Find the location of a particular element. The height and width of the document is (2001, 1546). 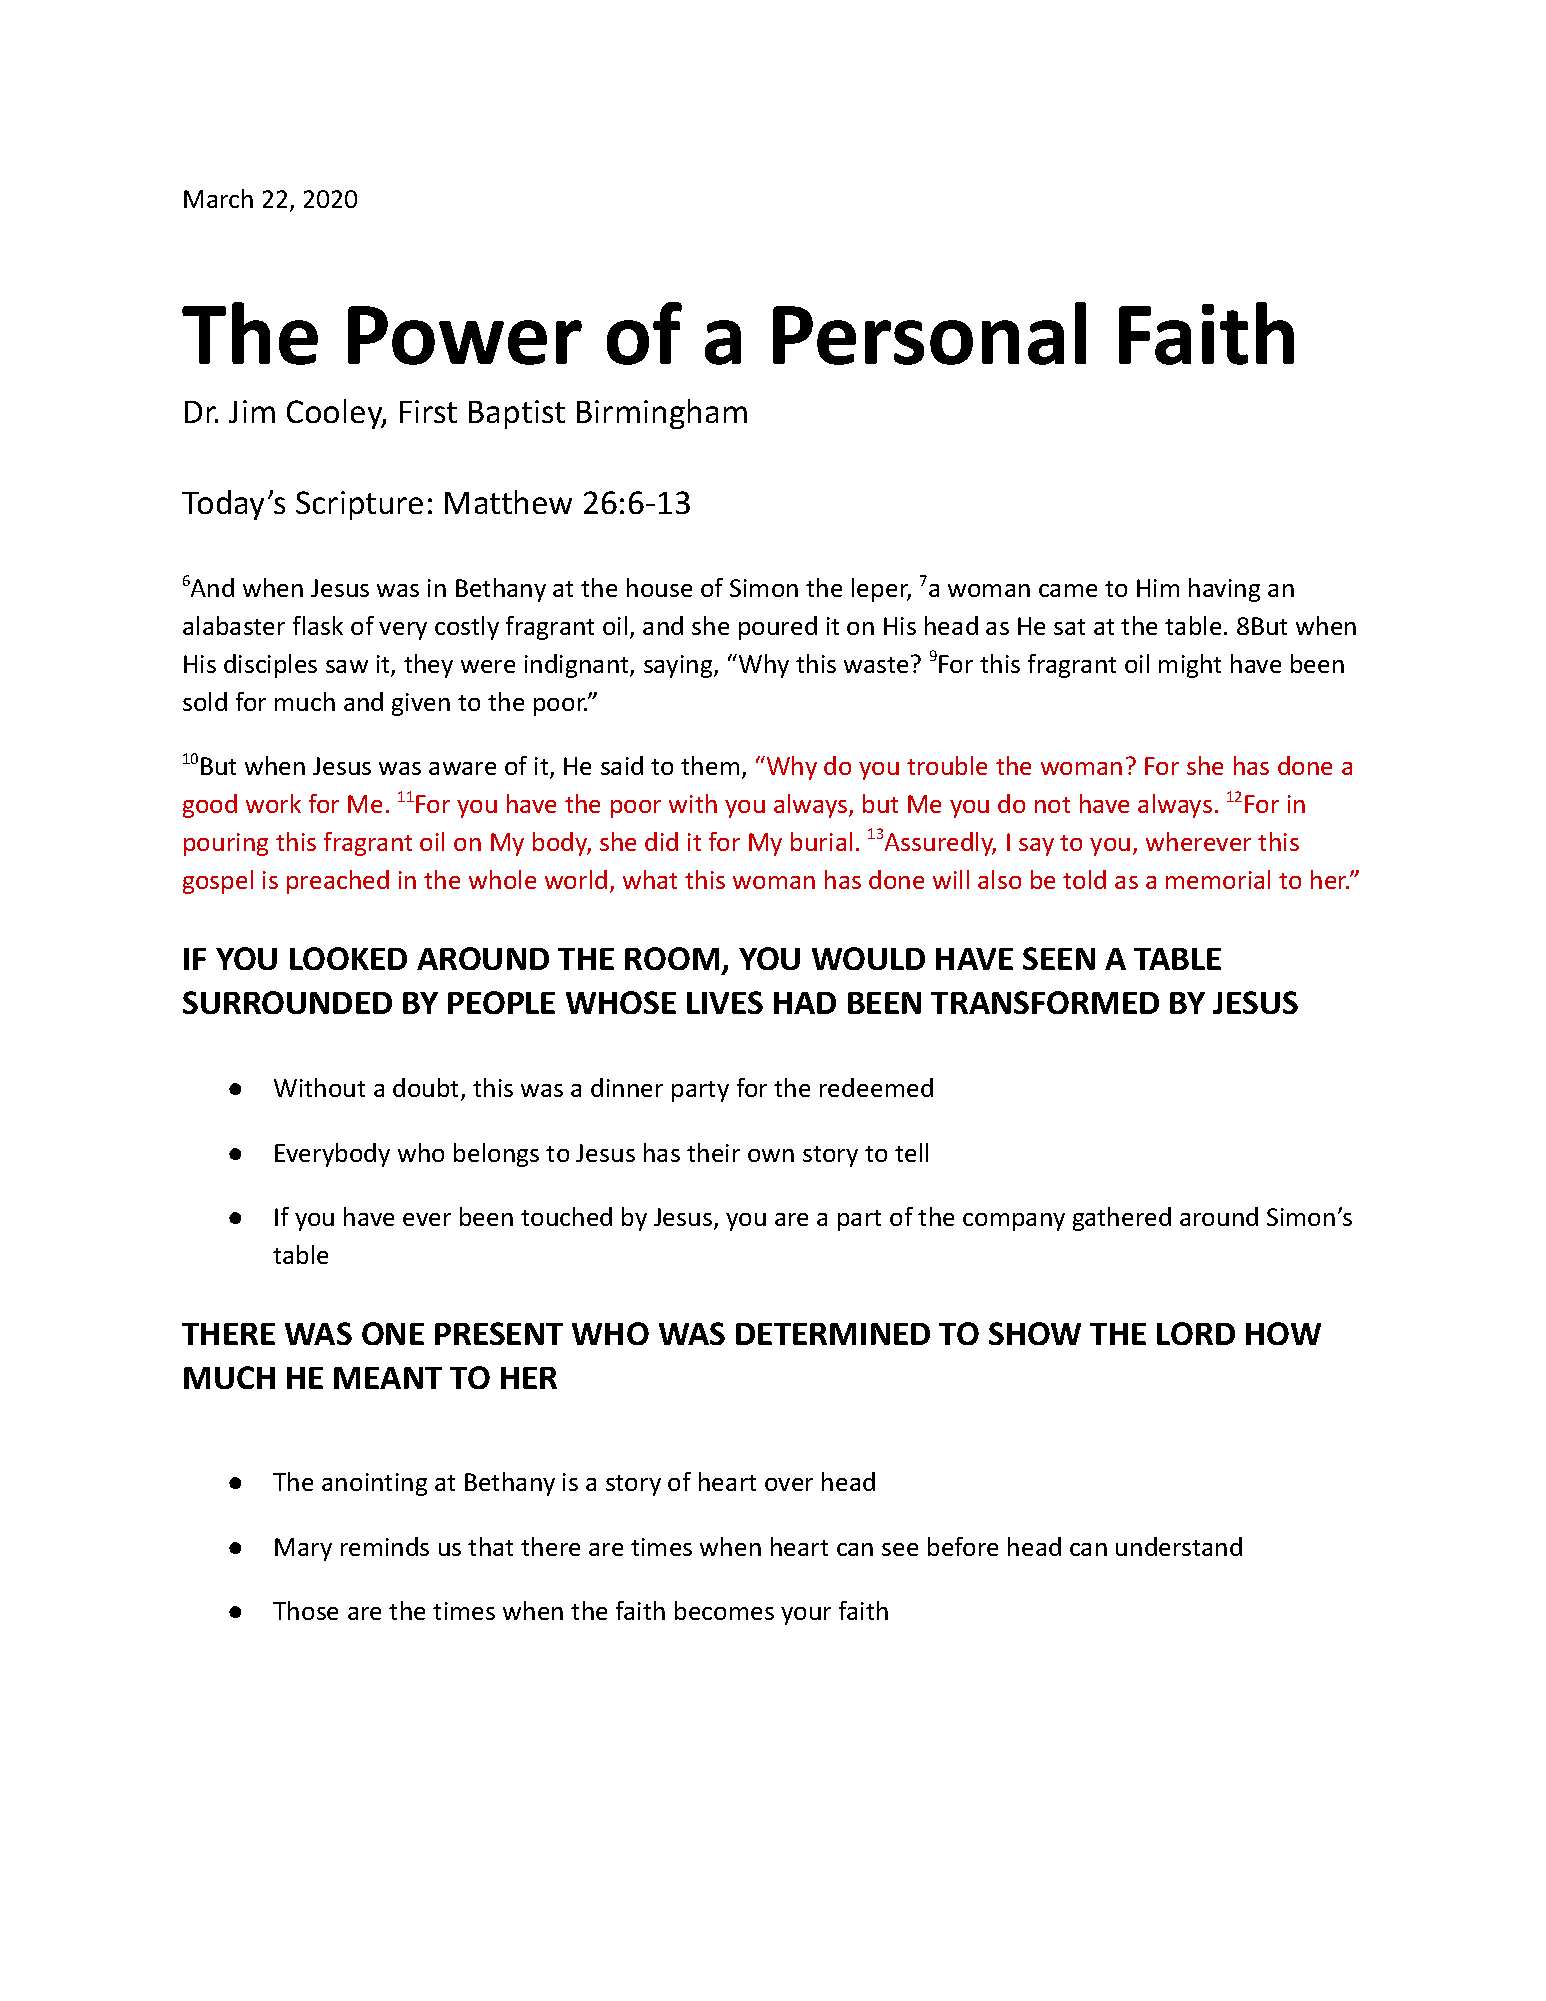

Mary is located at coordinates (303, 1549).
